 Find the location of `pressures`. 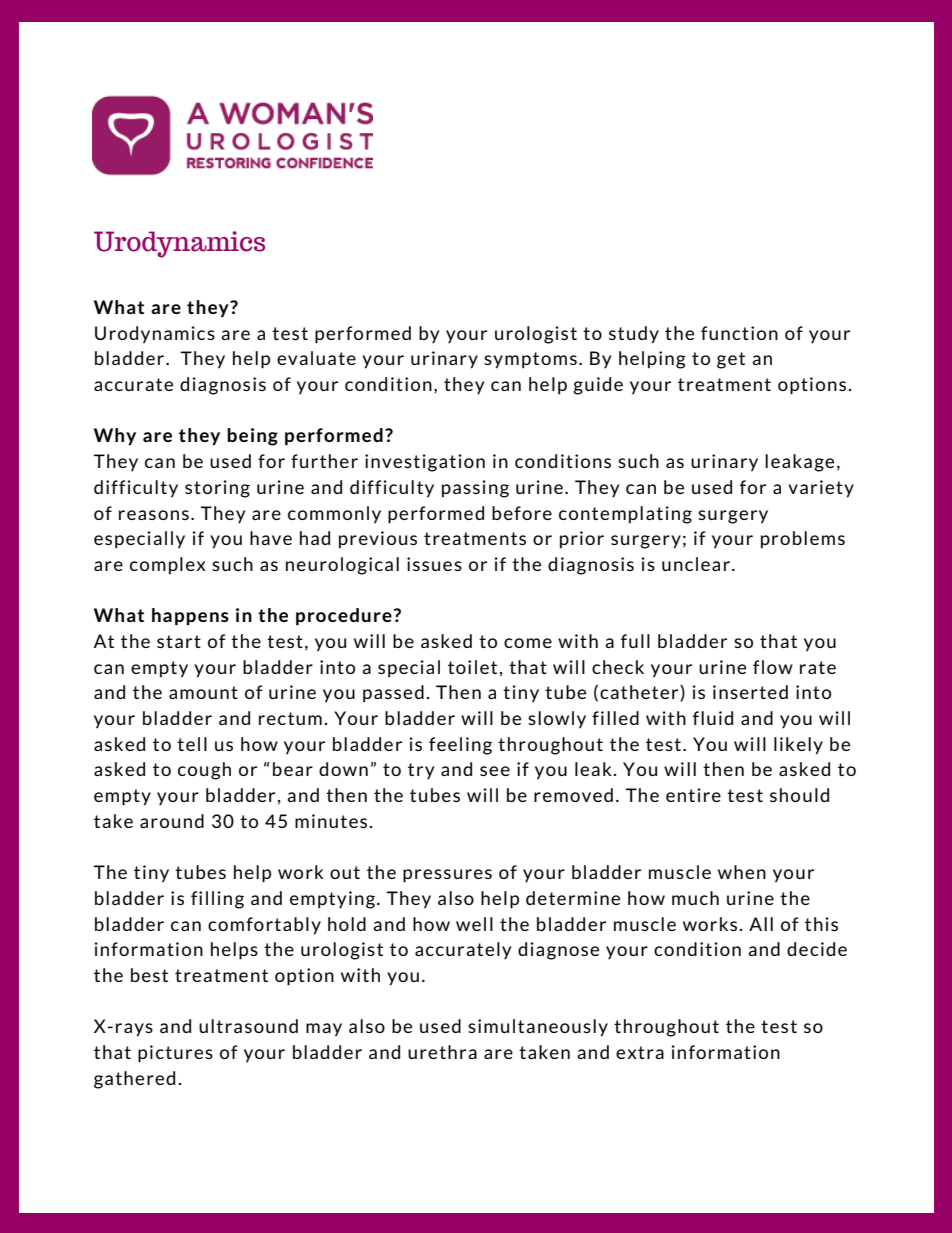

pressures is located at coordinates (447, 876).
